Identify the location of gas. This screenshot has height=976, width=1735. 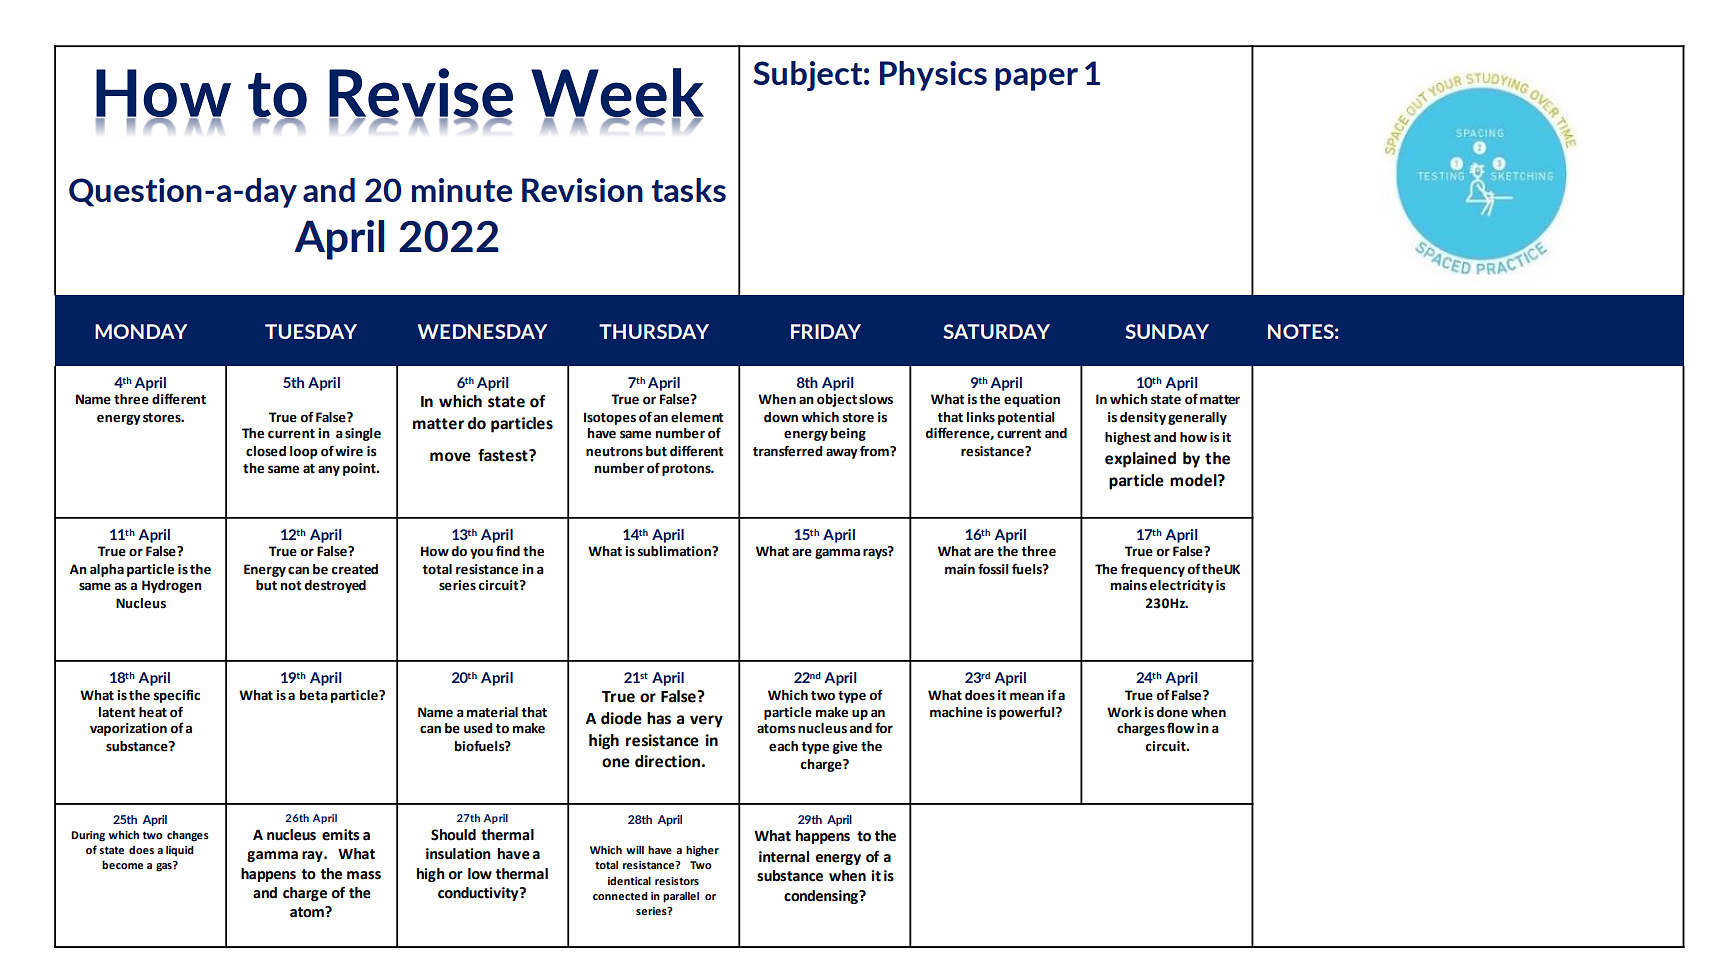
(165, 866).
